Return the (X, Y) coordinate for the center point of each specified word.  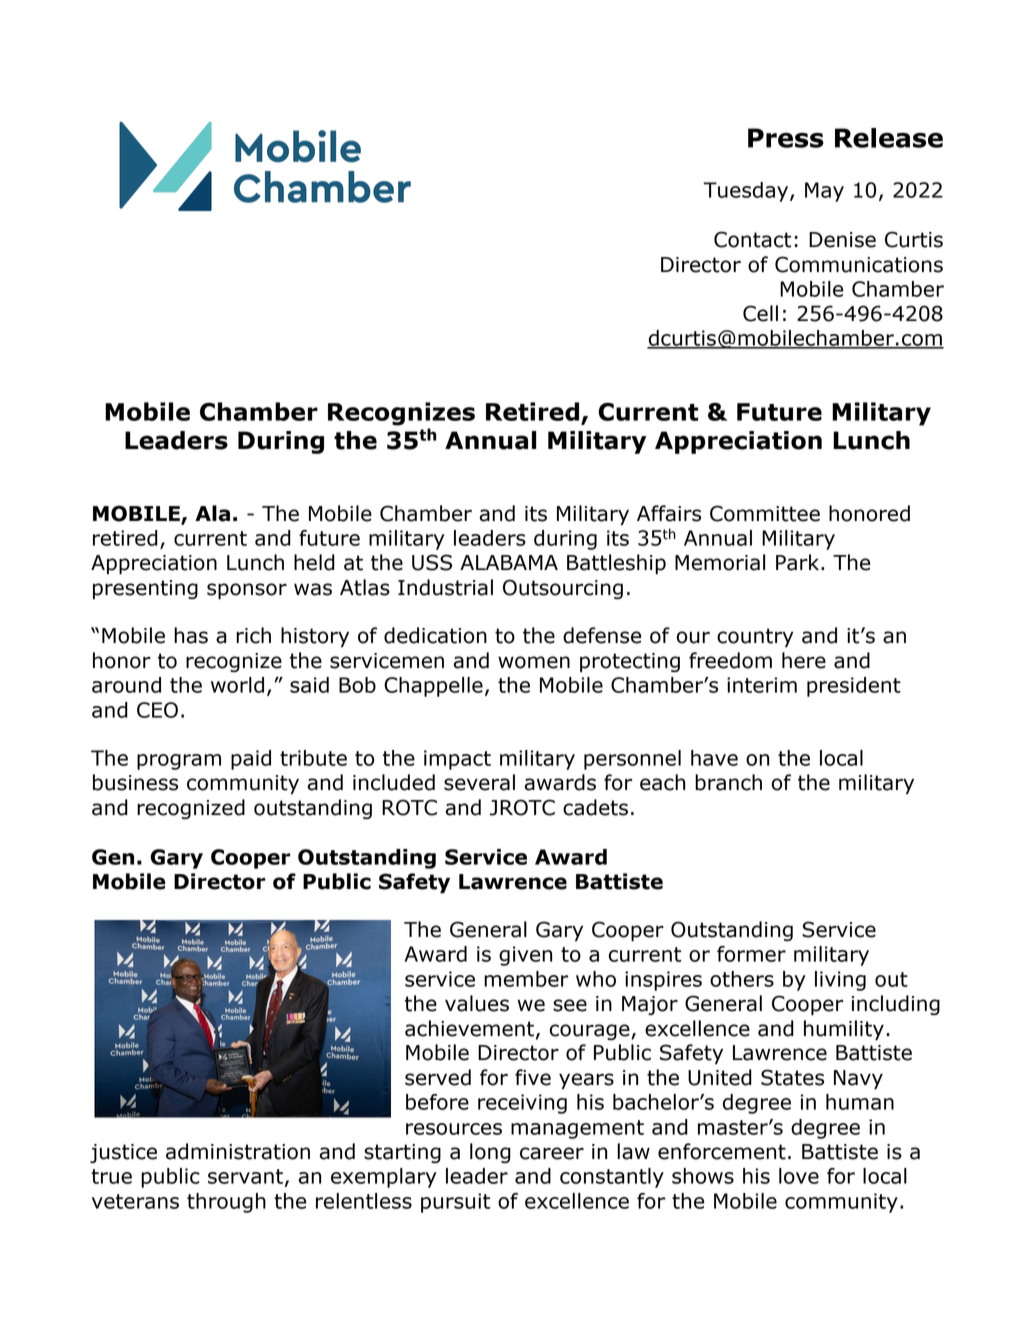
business (135, 782)
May (824, 192)
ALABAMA (509, 562)
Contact (752, 239)
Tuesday (747, 192)
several (479, 782)
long (490, 1153)
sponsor (247, 591)
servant (245, 1176)
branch (728, 782)
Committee (765, 513)
